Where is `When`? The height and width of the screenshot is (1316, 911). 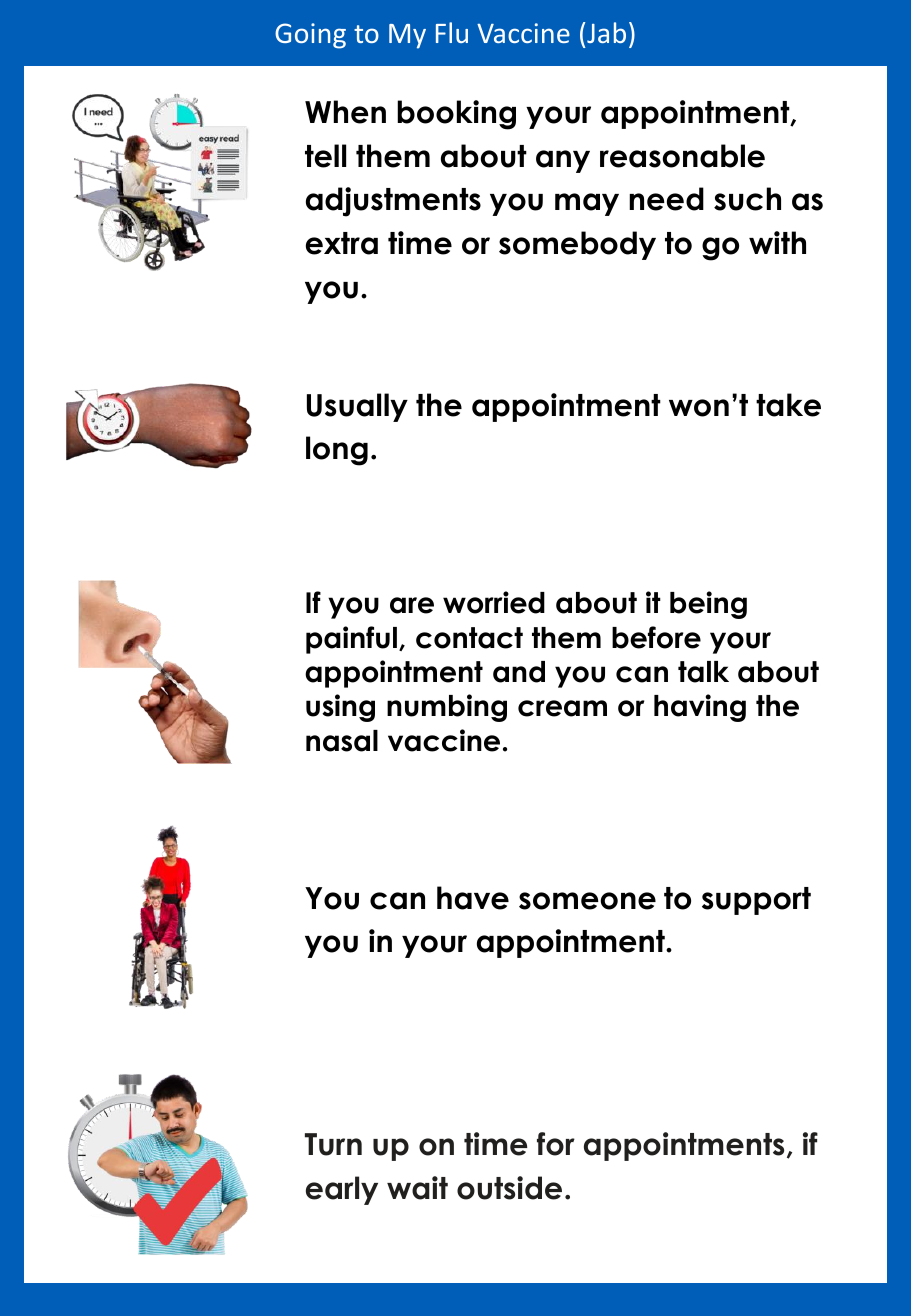 When is located at coordinates (345, 112).
